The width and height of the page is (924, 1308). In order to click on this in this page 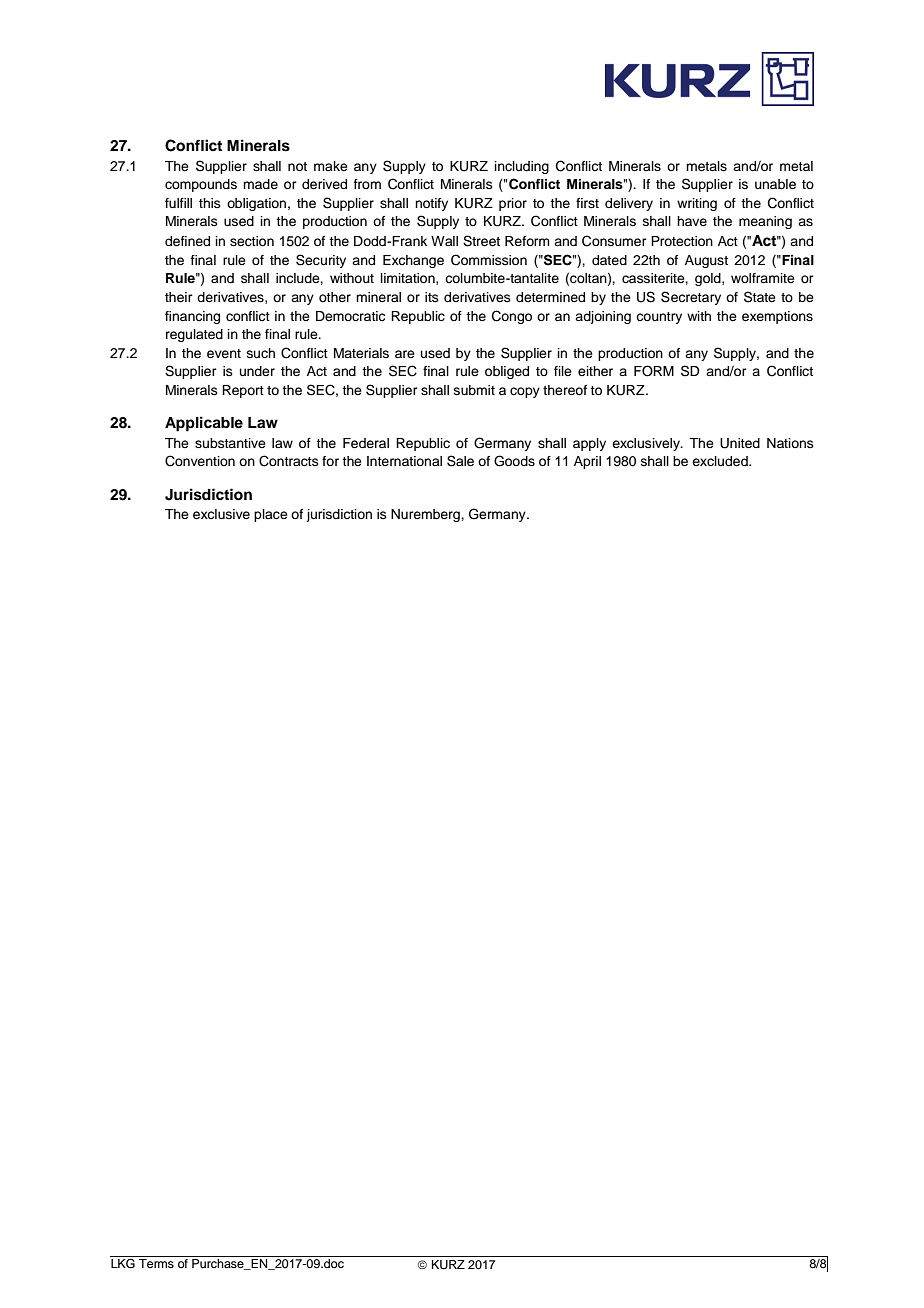, I will do `click(210, 203)`.
